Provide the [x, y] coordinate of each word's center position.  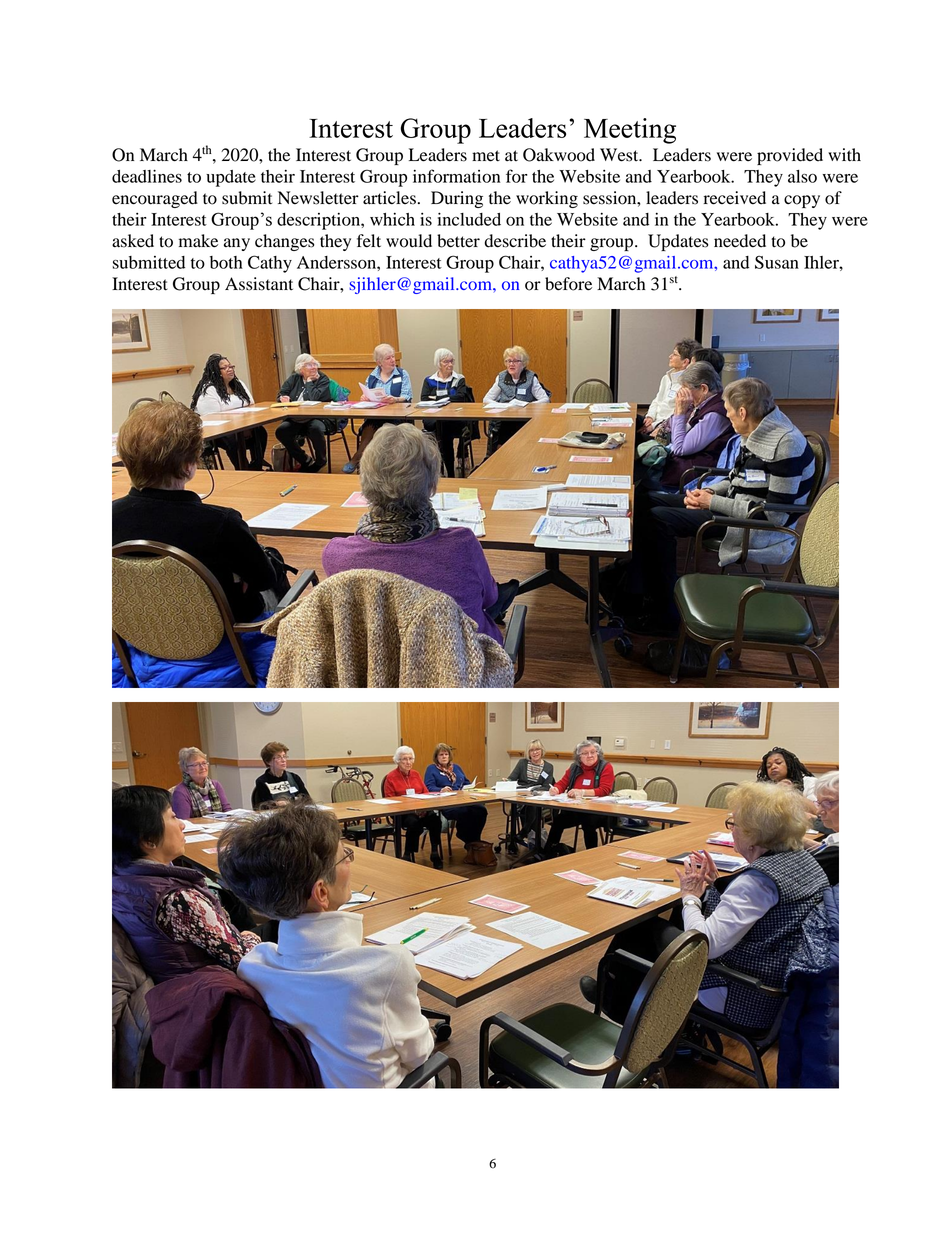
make [198, 241]
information [456, 176]
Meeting [630, 131]
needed [740, 241]
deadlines [147, 176]
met [486, 156]
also [802, 176]
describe [515, 241]
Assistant [259, 284]
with [844, 154]
